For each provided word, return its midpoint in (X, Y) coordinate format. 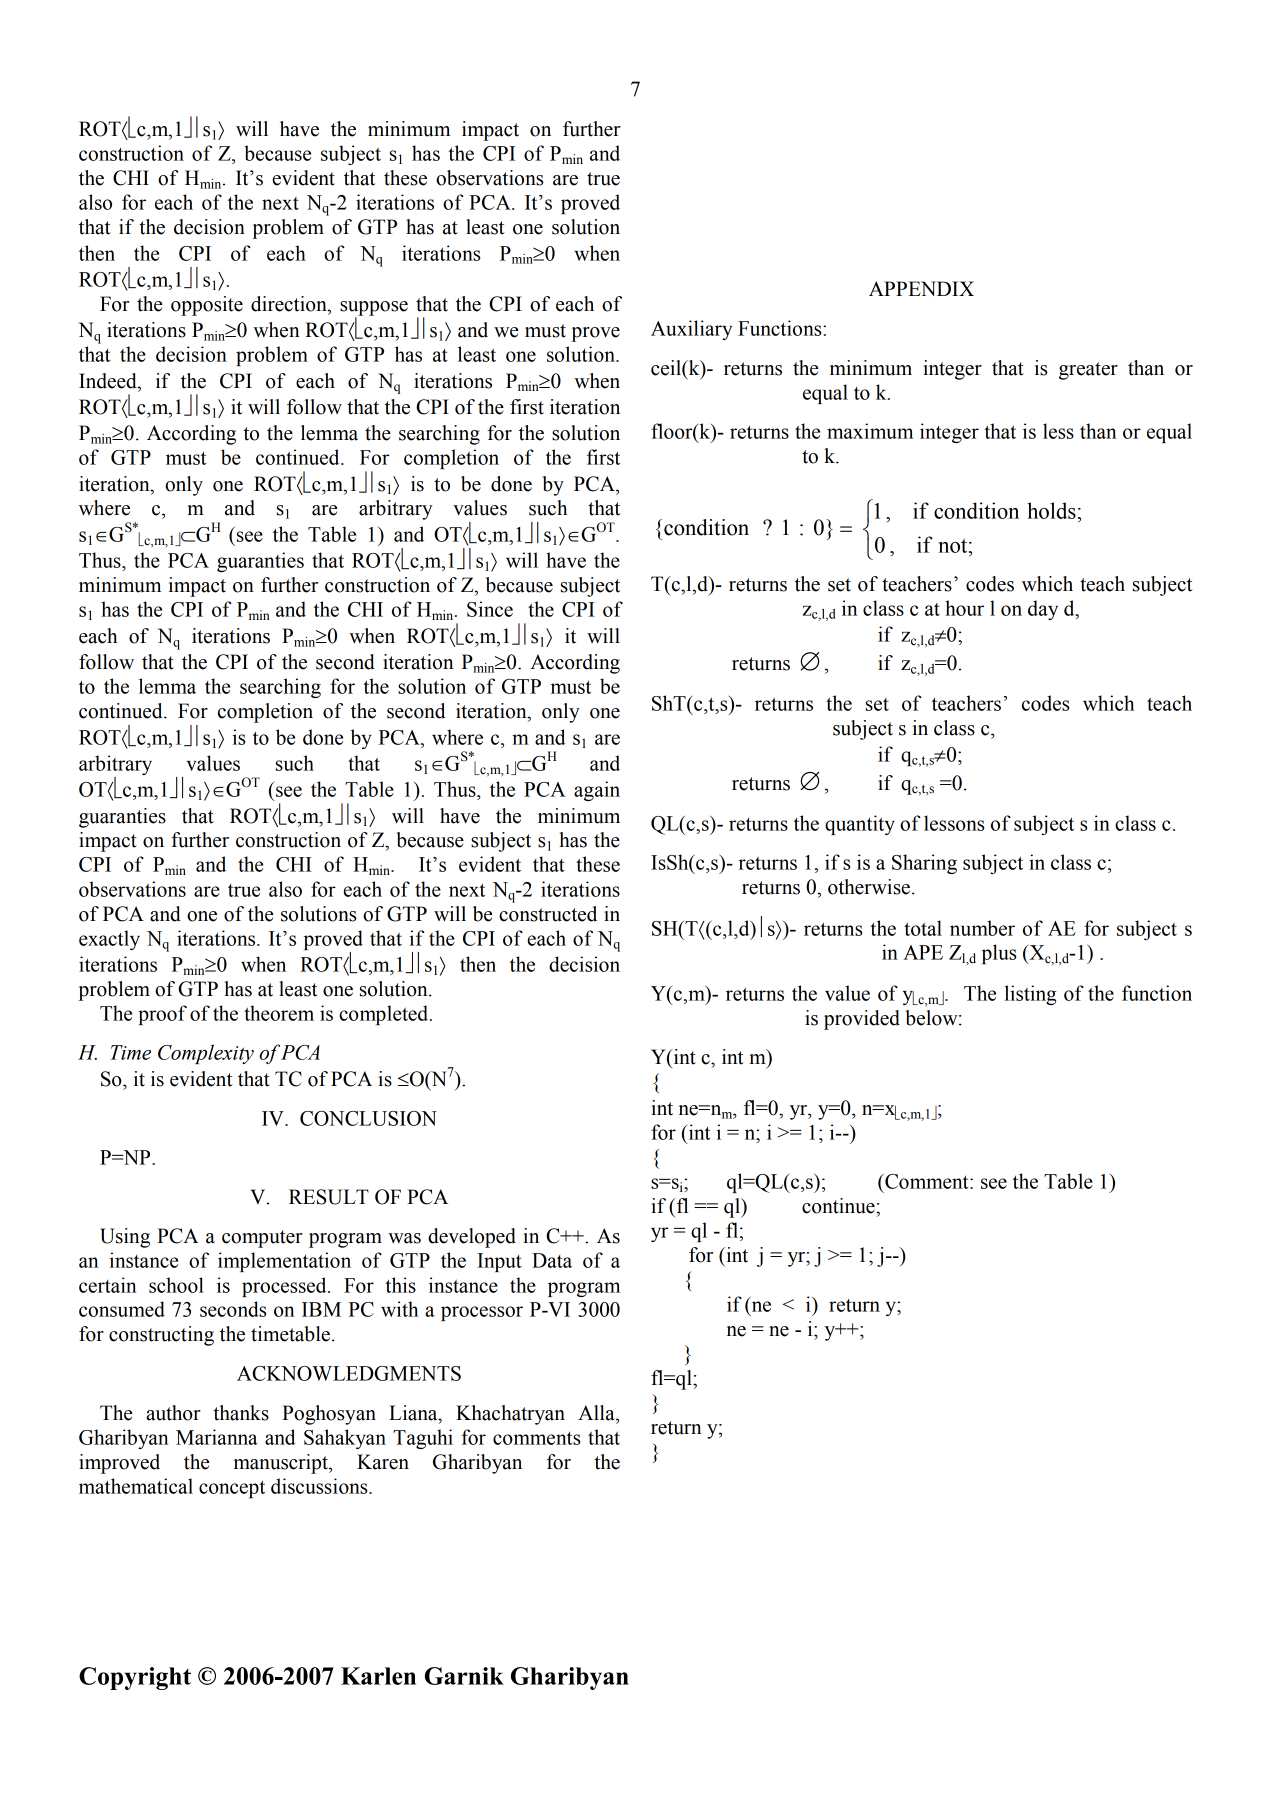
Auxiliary (691, 330)
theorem (279, 1013)
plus (999, 954)
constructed (548, 914)
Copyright (135, 1678)
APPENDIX (921, 288)
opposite (207, 306)
